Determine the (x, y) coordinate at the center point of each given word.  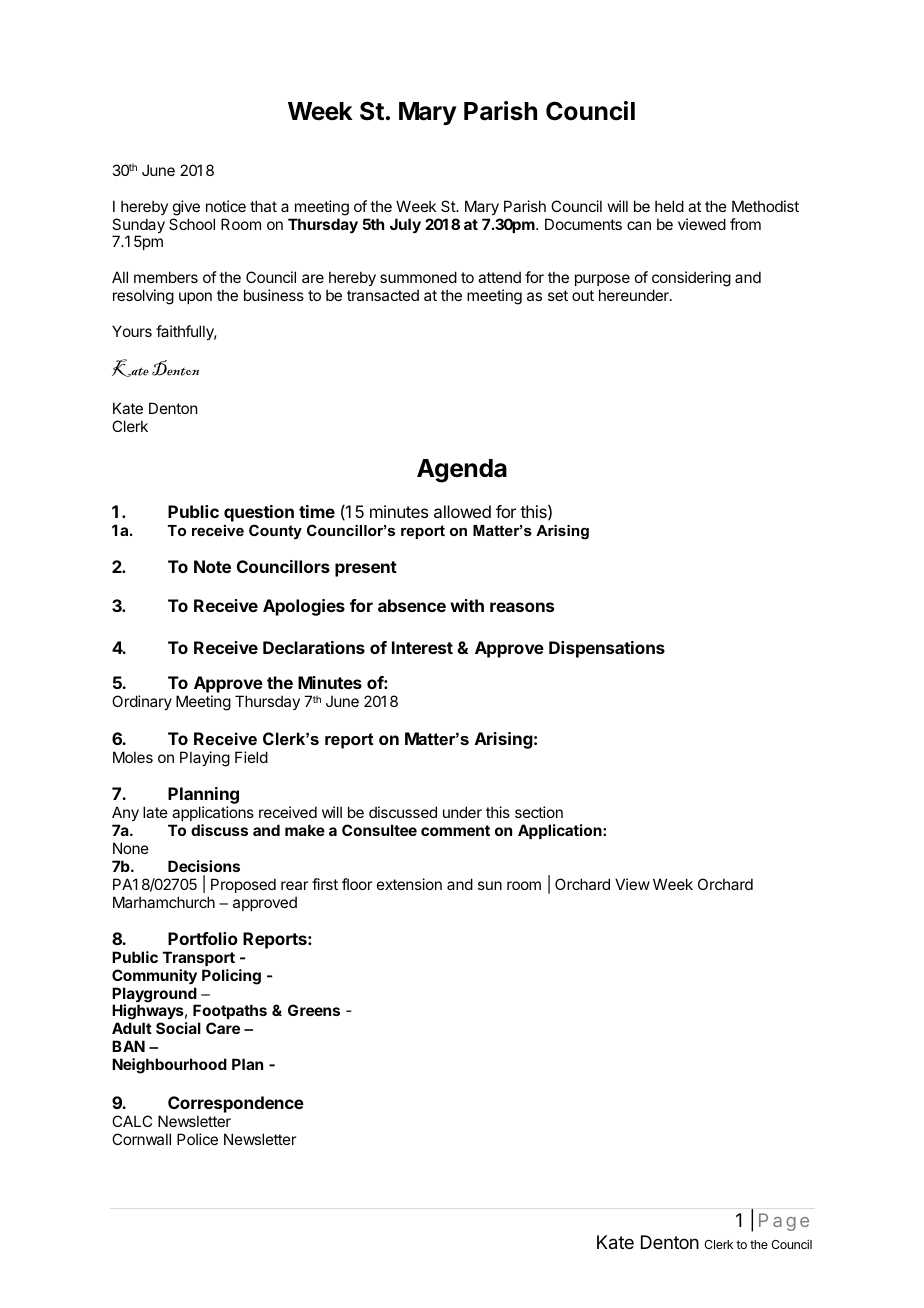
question (259, 513)
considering (691, 280)
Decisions (204, 866)
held (669, 206)
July (405, 225)
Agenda (462, 471)
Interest (422, 647)
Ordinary (142, 702)
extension (409, 884)
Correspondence (235, 1106)
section (539, 812)
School (192, 224)
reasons (522, 607)
